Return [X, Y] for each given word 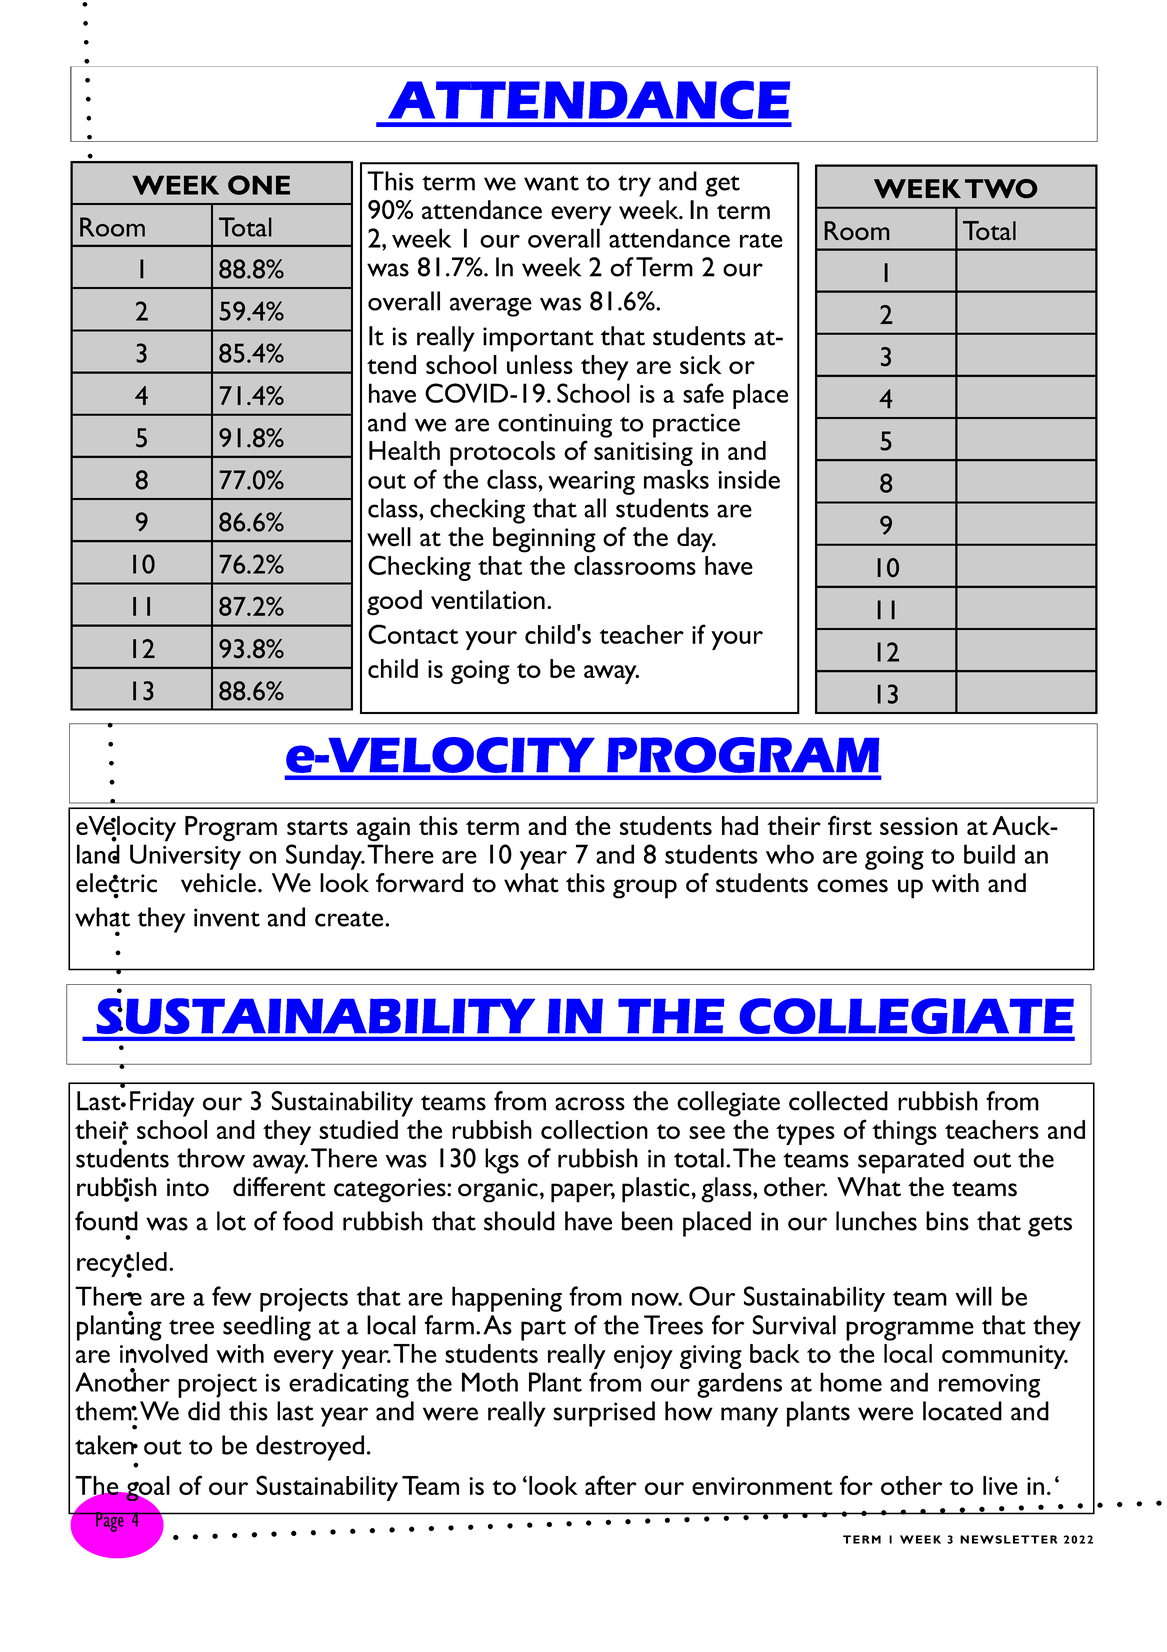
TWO [1001, 189]
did [204, 1411]
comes [852, 886]
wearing [591, 483]
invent [227, 917]
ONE [259, 185]
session [919, 826]
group [645, 889]
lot [231, 1221]
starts [317, 827]
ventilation [488, 599]
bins [947, 1221]
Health [404, 450]
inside [749, 479]
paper [583, 1193]
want [551, 183]
